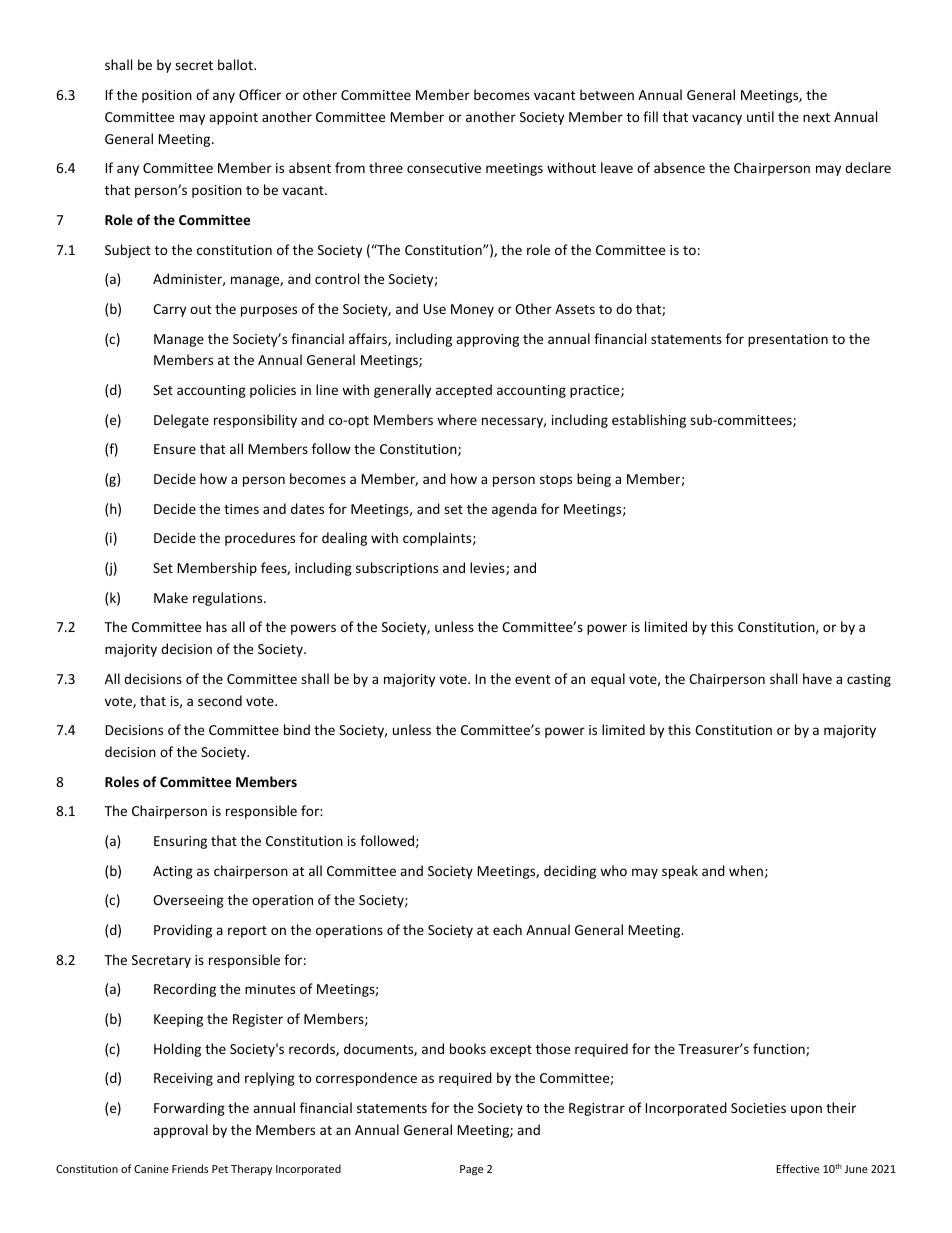  Describe the element at coordinates (488, 568) in the screenshot. I see `levies` at that location.
